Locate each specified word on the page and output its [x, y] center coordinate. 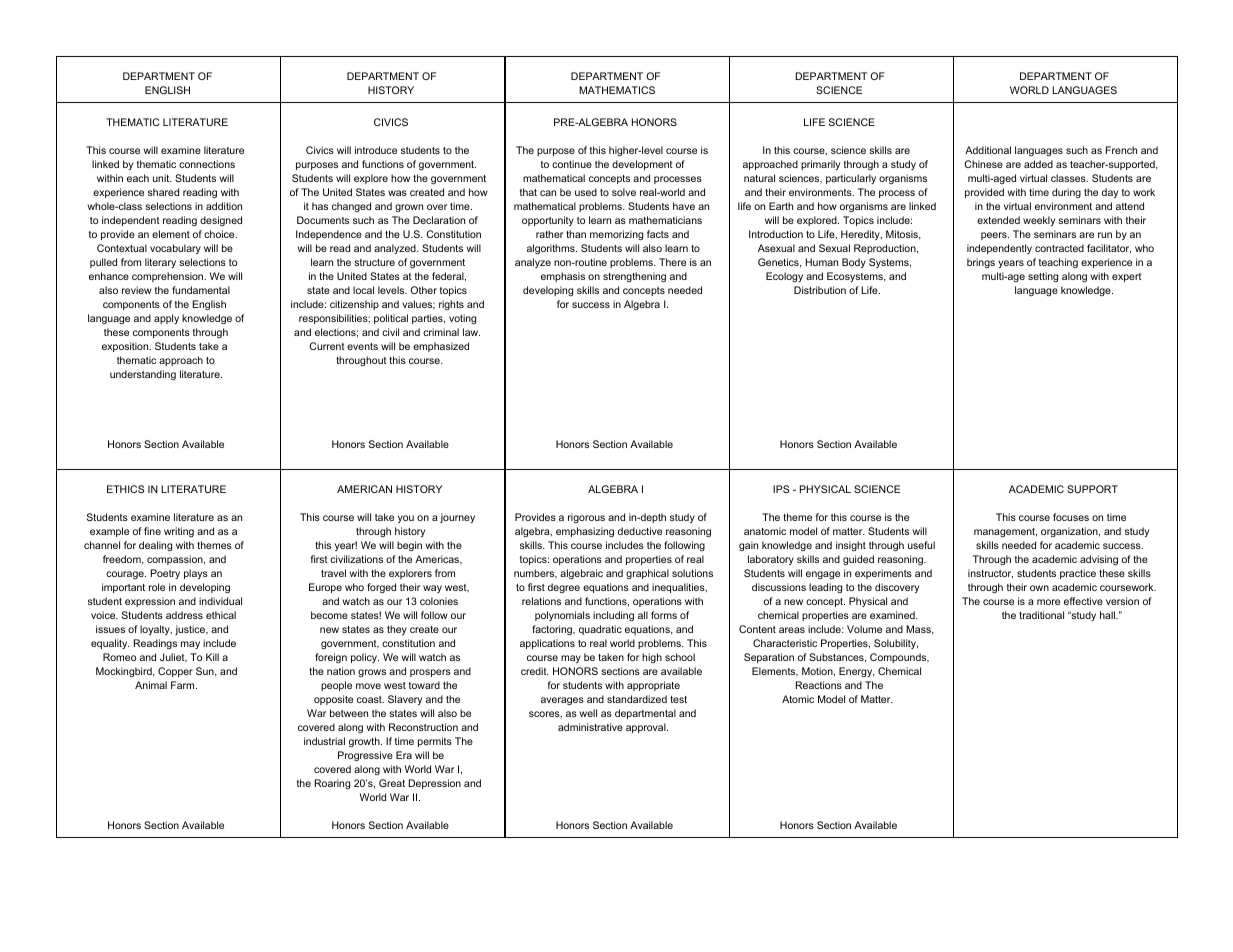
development [642, 165]
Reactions [819, 685]
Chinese [983, 164]
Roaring [332, 784]
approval [647, 728]
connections [207, 164]
